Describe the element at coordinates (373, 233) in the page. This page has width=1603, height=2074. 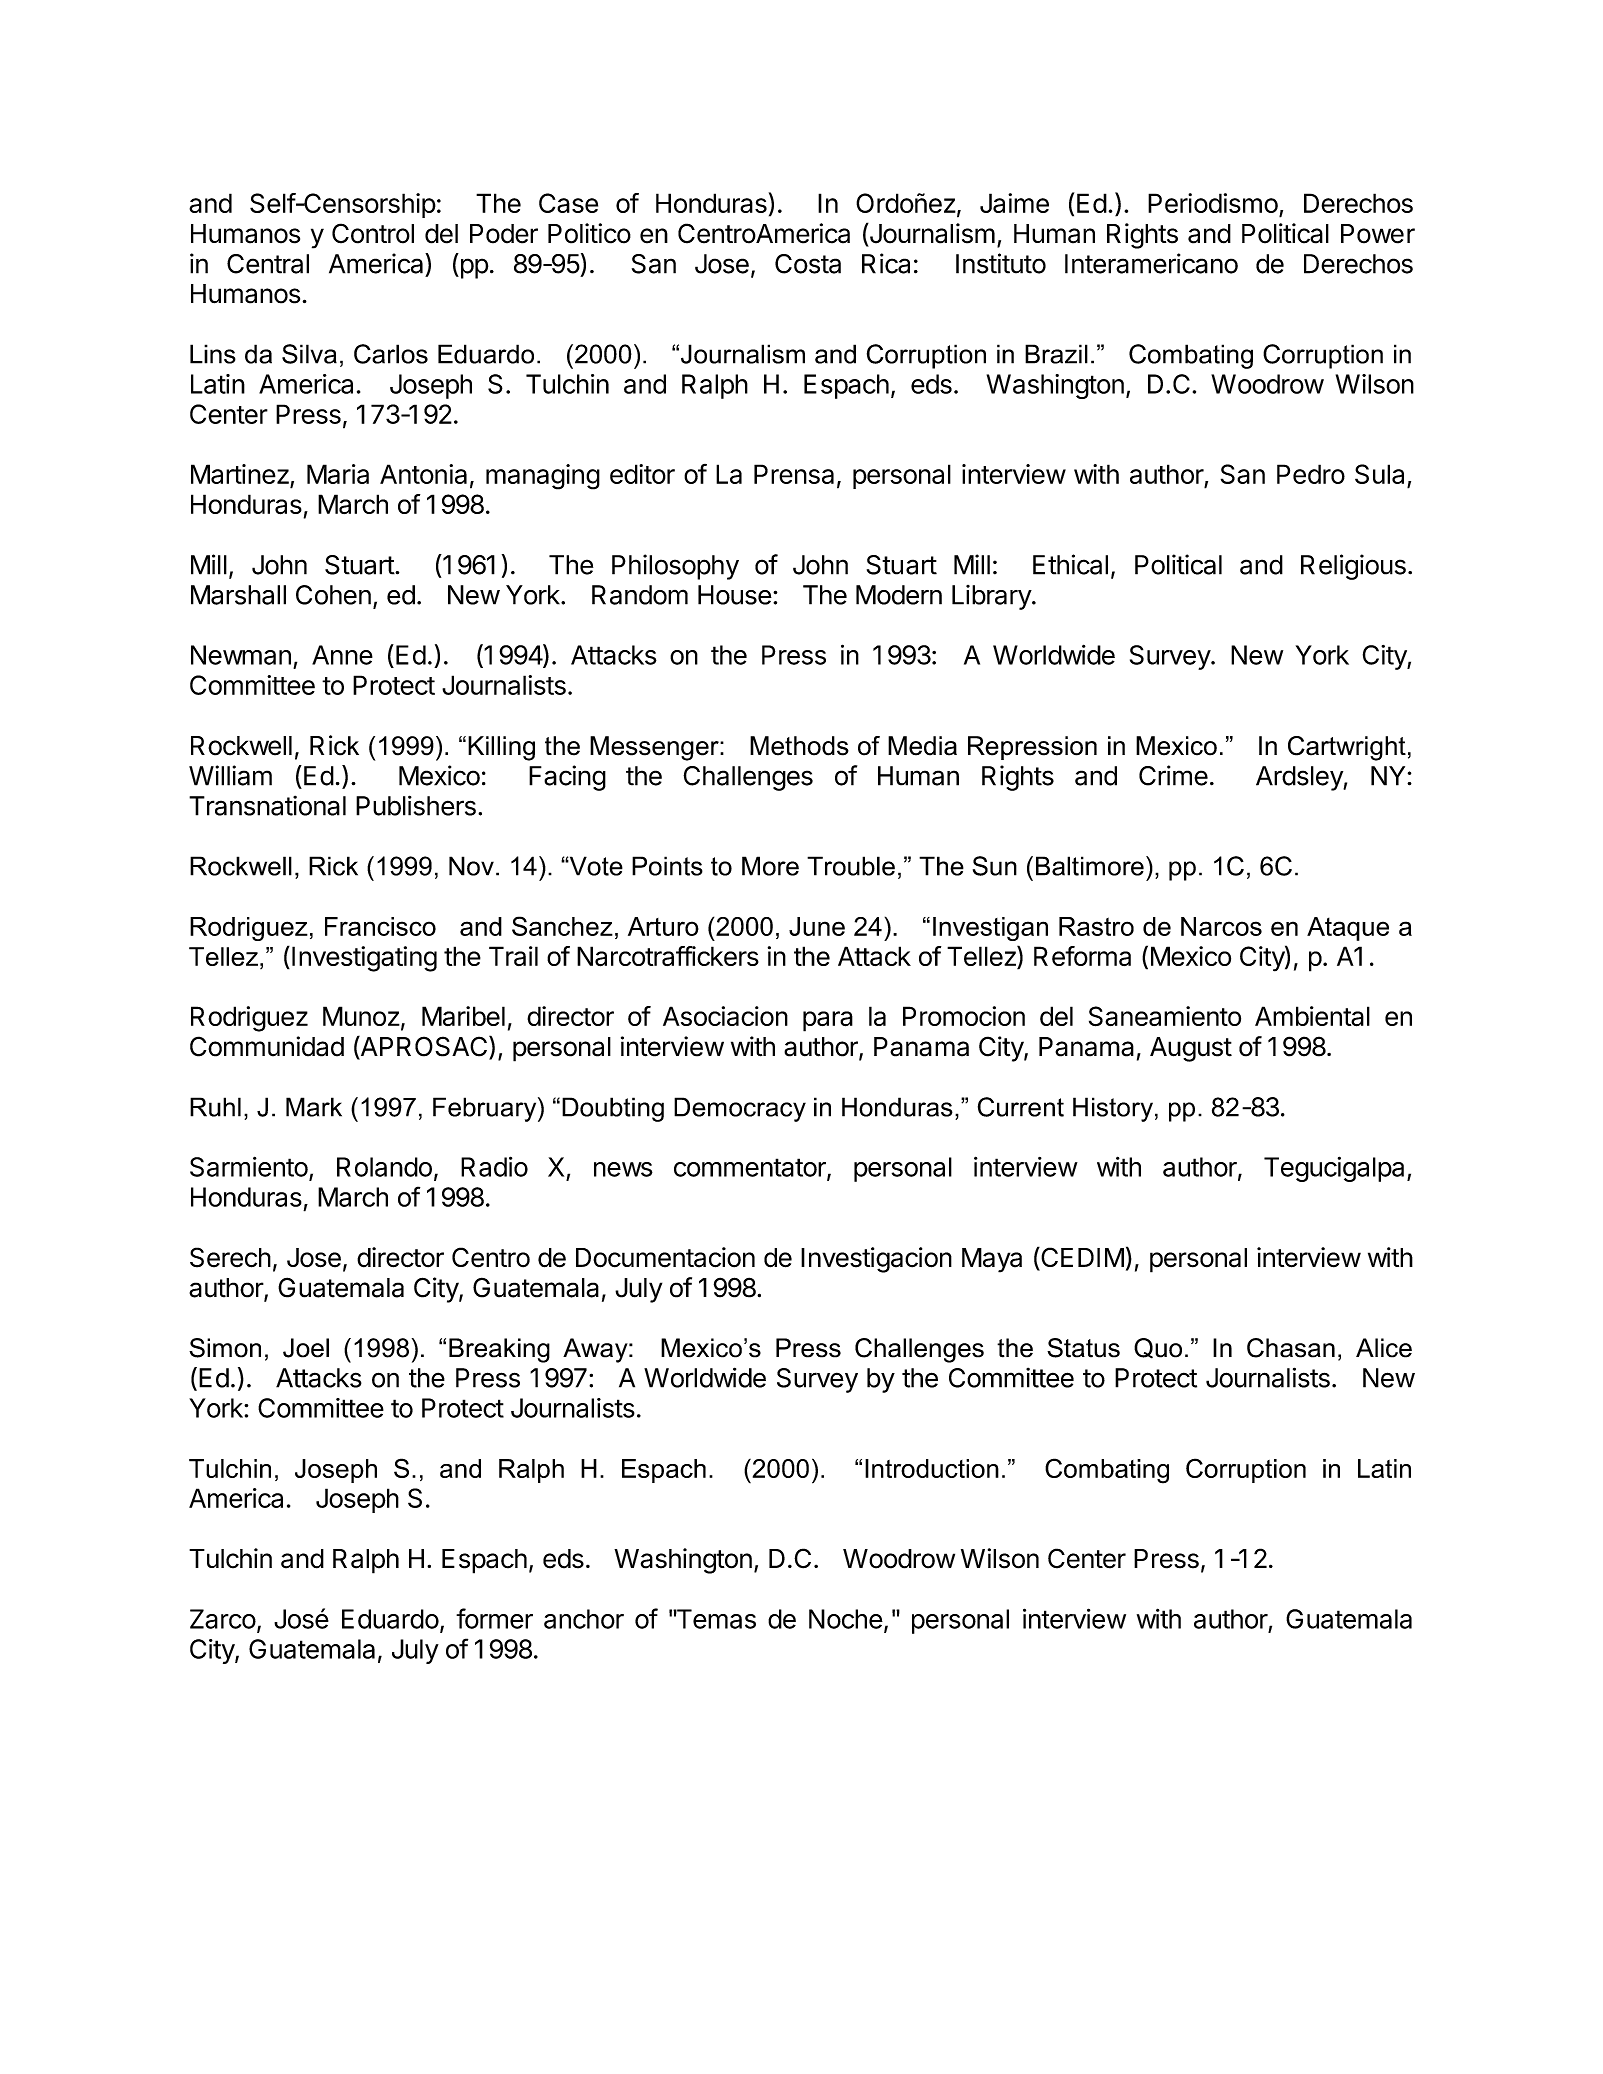
I see `Control` at that location.
